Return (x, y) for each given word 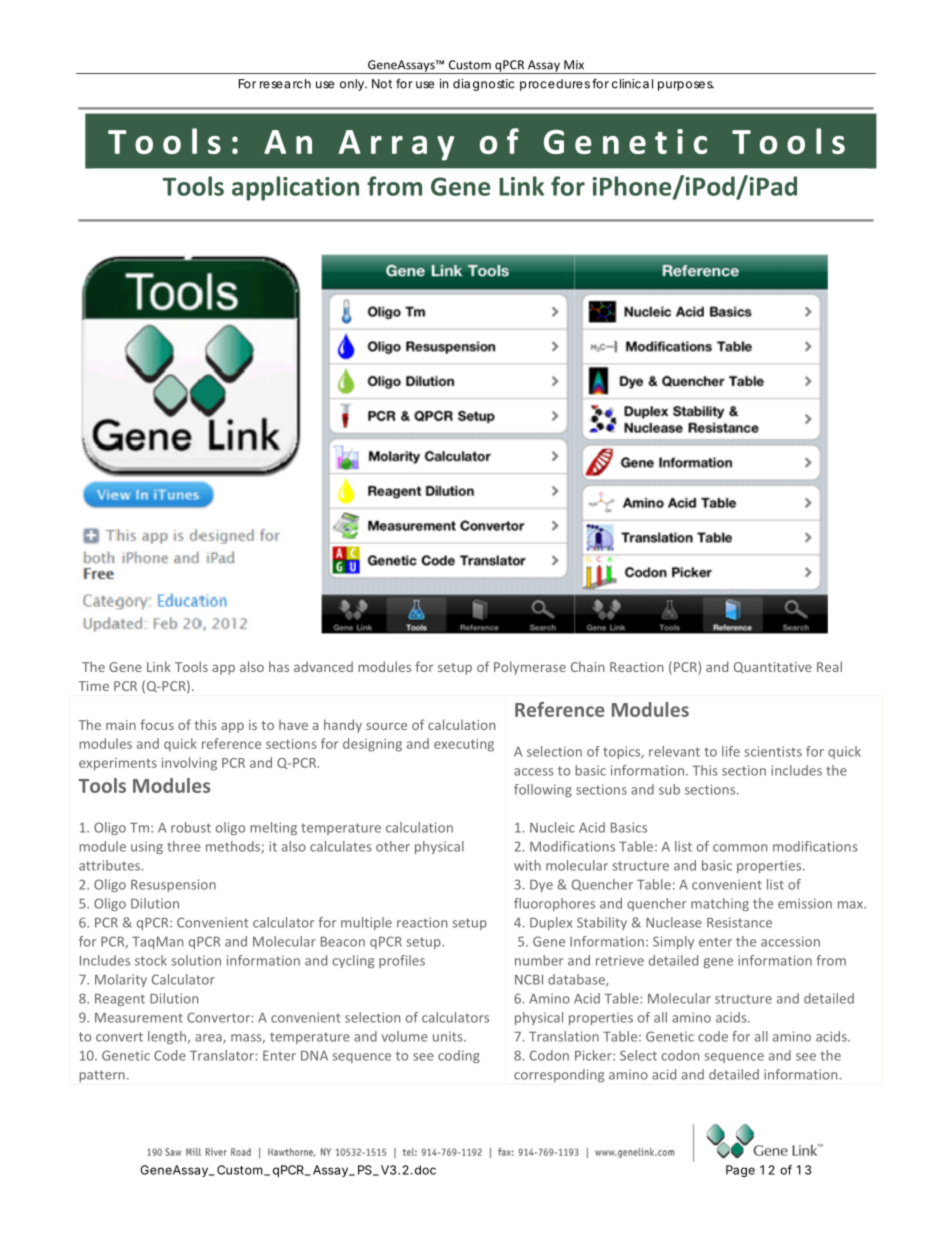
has (279, 666)
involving (189, 764)
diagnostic (484, 85)
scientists (773, 751)
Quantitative (773, 667)
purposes (686, 86)
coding (459, 1056)
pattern (102, 1076)
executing (464, 745)
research (285, 84)
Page (740, 1171)
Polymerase (530, 668)
